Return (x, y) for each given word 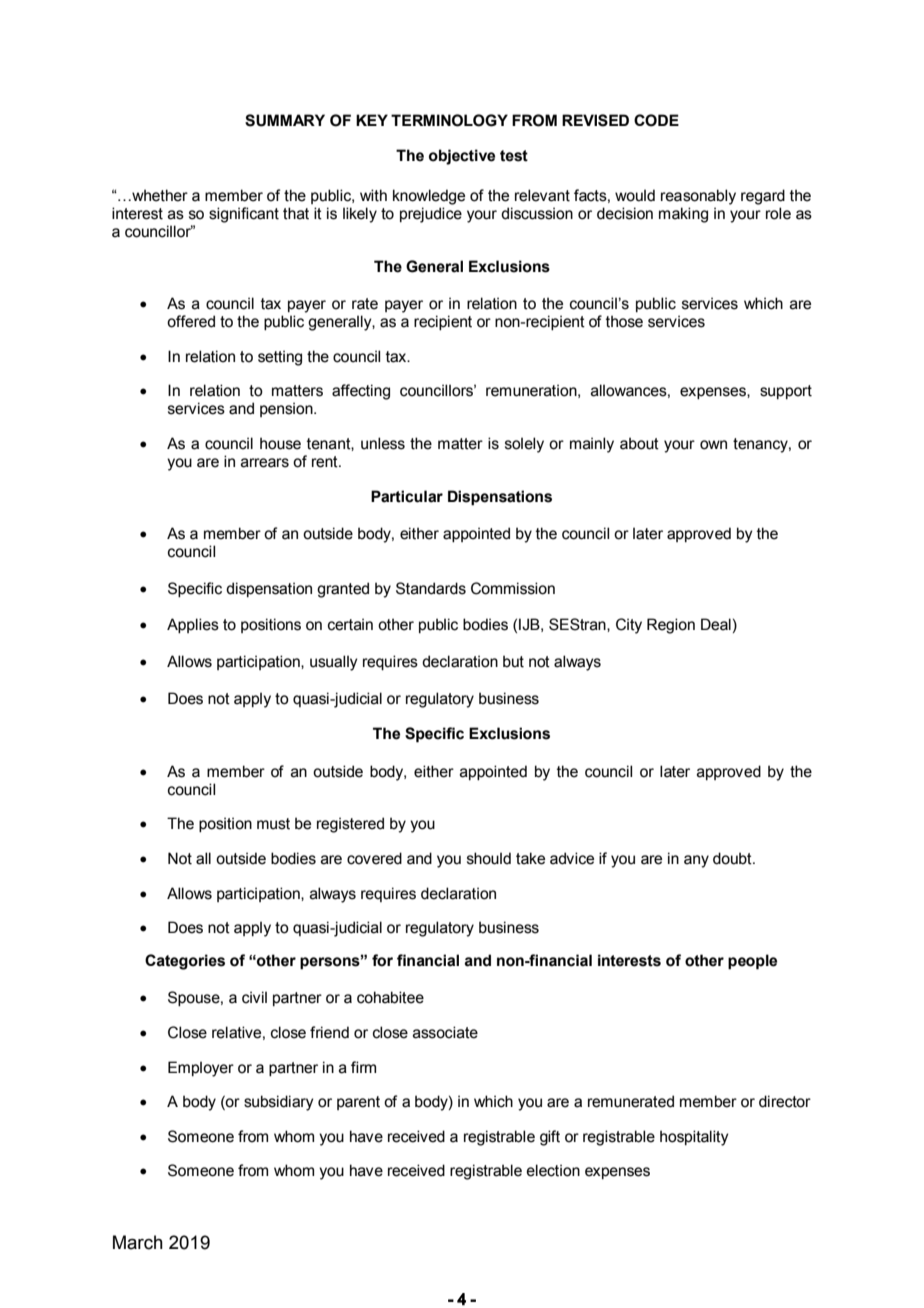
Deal (716, 624)
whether (159, 195)
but (513, 661)
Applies (193, 625)
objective (462, 157)
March (138, 1242)
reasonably (698, 197)
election (553, 1170)
